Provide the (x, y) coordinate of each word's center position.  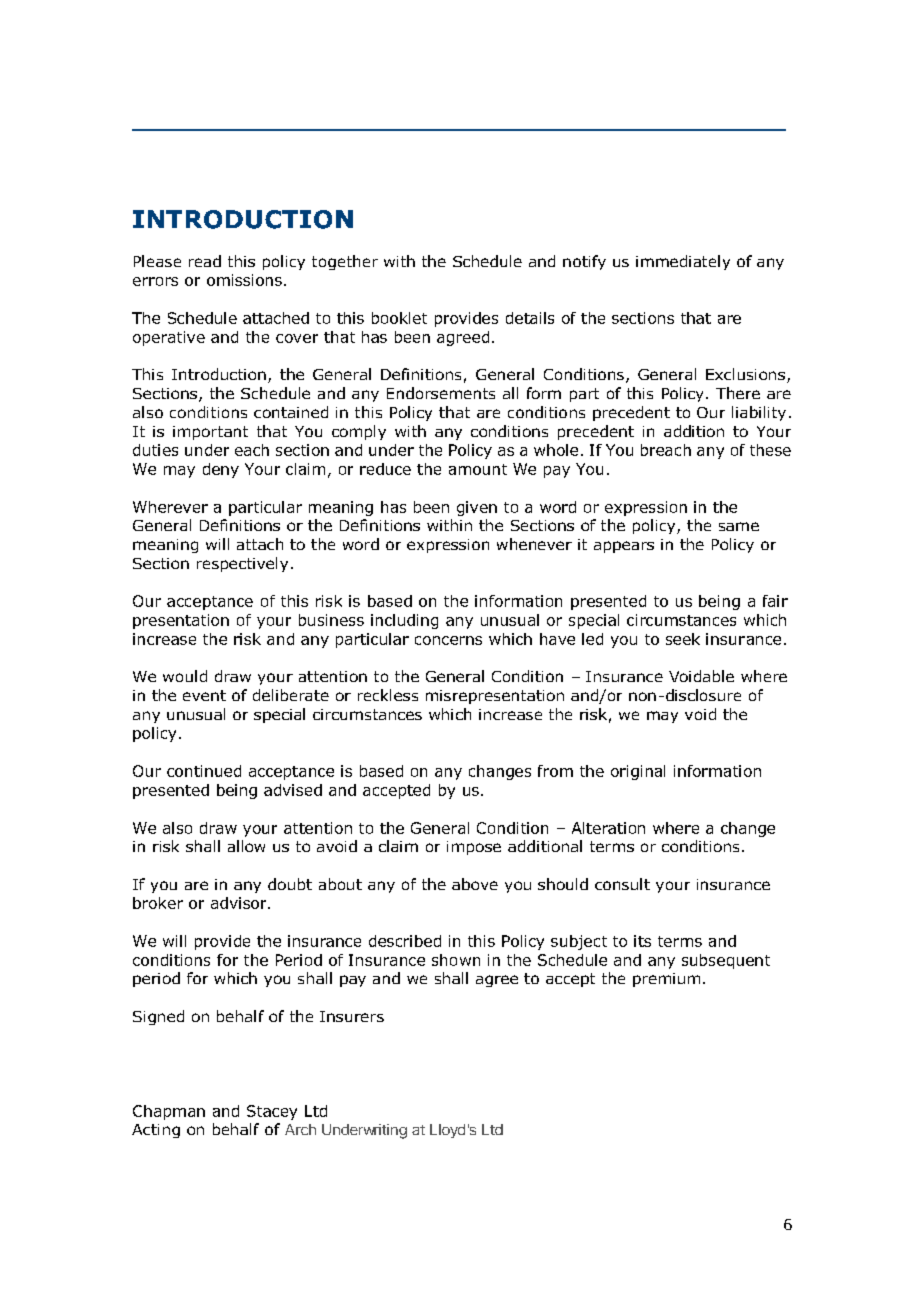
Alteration (608, 828)
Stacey (272, 1112)
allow (246, 846)
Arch (300, 1129)
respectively (242, 564)
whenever (534, 544)
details (530, 318)
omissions (244, 280)
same (739, 526)
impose (474, 848)
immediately (683, 262)
